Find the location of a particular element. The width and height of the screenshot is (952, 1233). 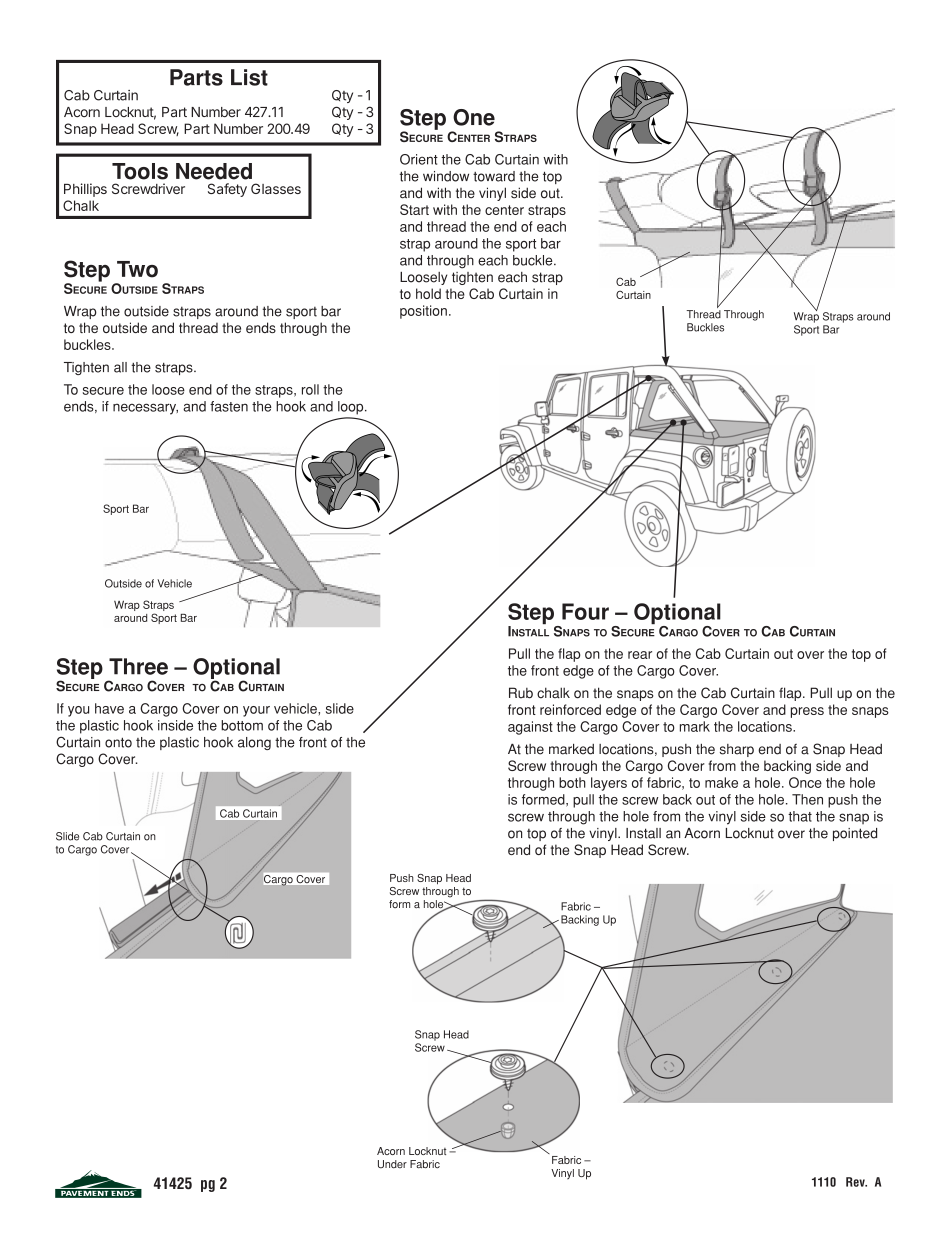

List is located at coordinates (249, 77).
